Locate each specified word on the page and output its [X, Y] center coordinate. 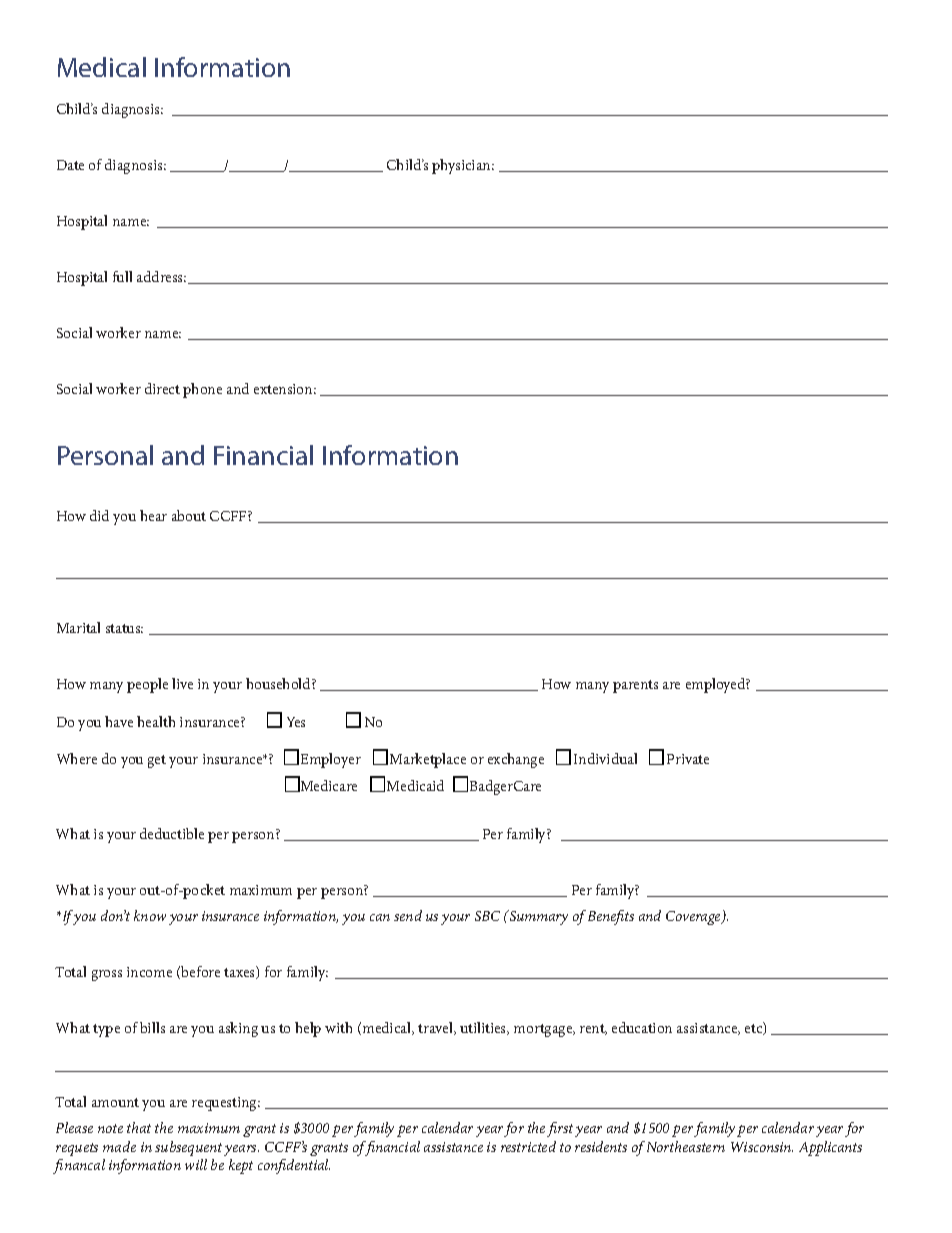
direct [162, 388]
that [139, 1127]
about [189, 515]
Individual [605, 758]
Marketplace [428, 760]
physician [462, 166]
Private [688, 759]
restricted [528, 1146]
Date [70, 165]
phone [202, 390]
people [147, 685]
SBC [487, 916]
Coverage [694, 918]
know [150, 915]
